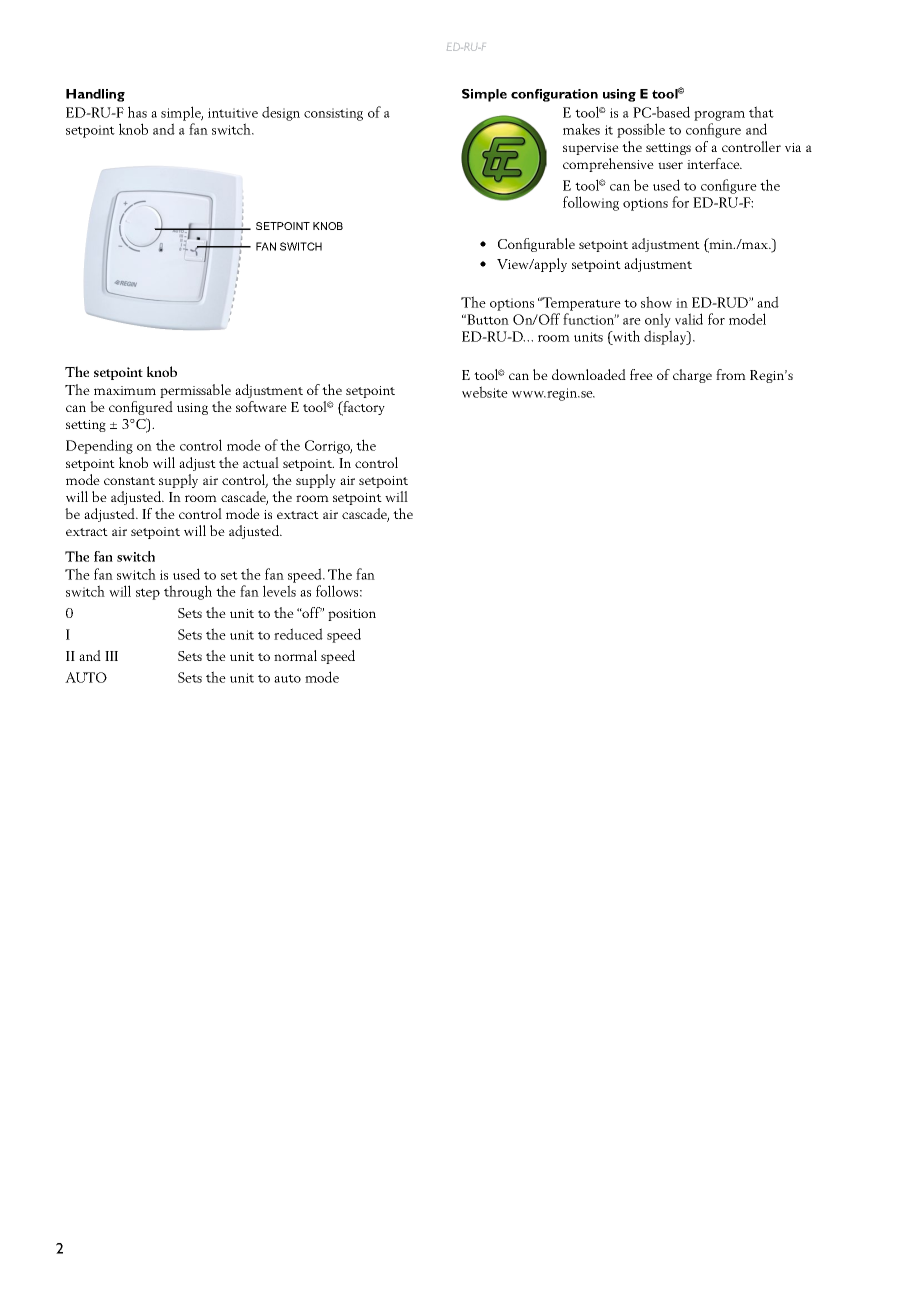 This screenshot has width=924, height=1308. What do you see at coordinates (719, 116) in the screenshot?
I see `program` at bounding box center [719, 116].
